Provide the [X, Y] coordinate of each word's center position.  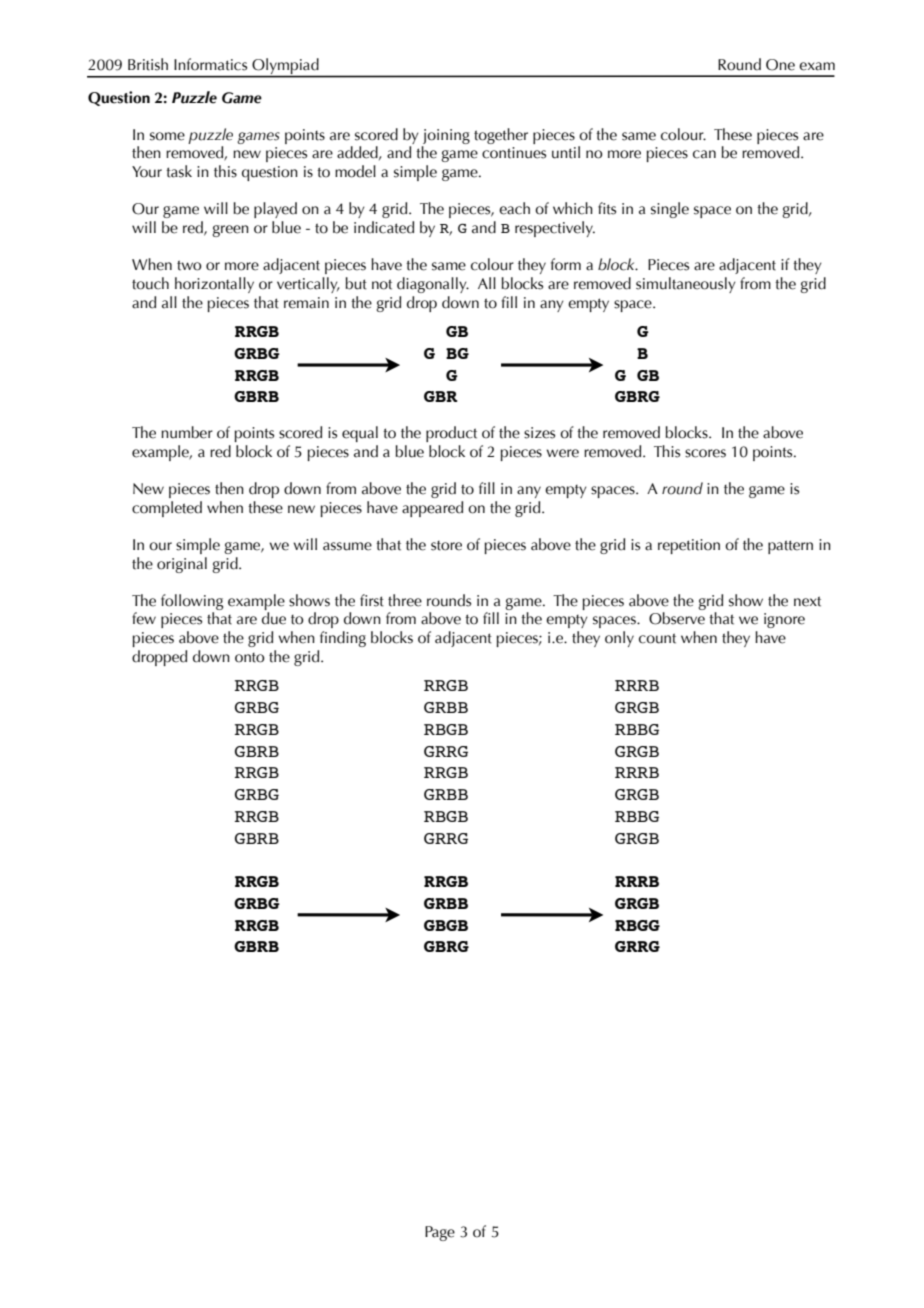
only [619, 639]
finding [343, 639]
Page [440, 1233]
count [657, 638]
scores [705, 453]
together [501, 136]
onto [250, 658]
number [187, 432]
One [780, 65]
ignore [784, 620]
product [451, 434]
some [167, 136]
